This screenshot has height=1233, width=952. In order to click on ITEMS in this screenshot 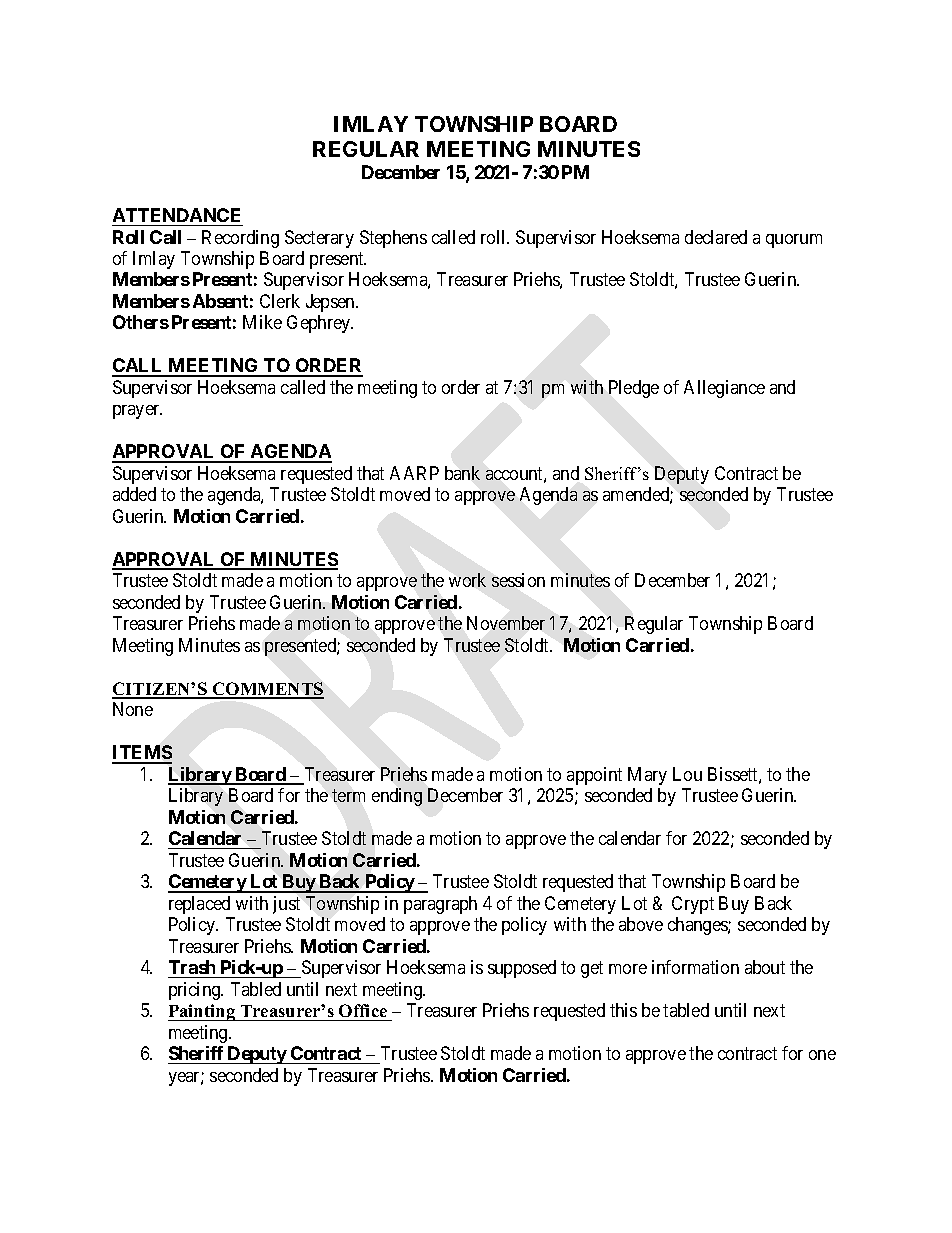, I will do `click(142, 754)`.
